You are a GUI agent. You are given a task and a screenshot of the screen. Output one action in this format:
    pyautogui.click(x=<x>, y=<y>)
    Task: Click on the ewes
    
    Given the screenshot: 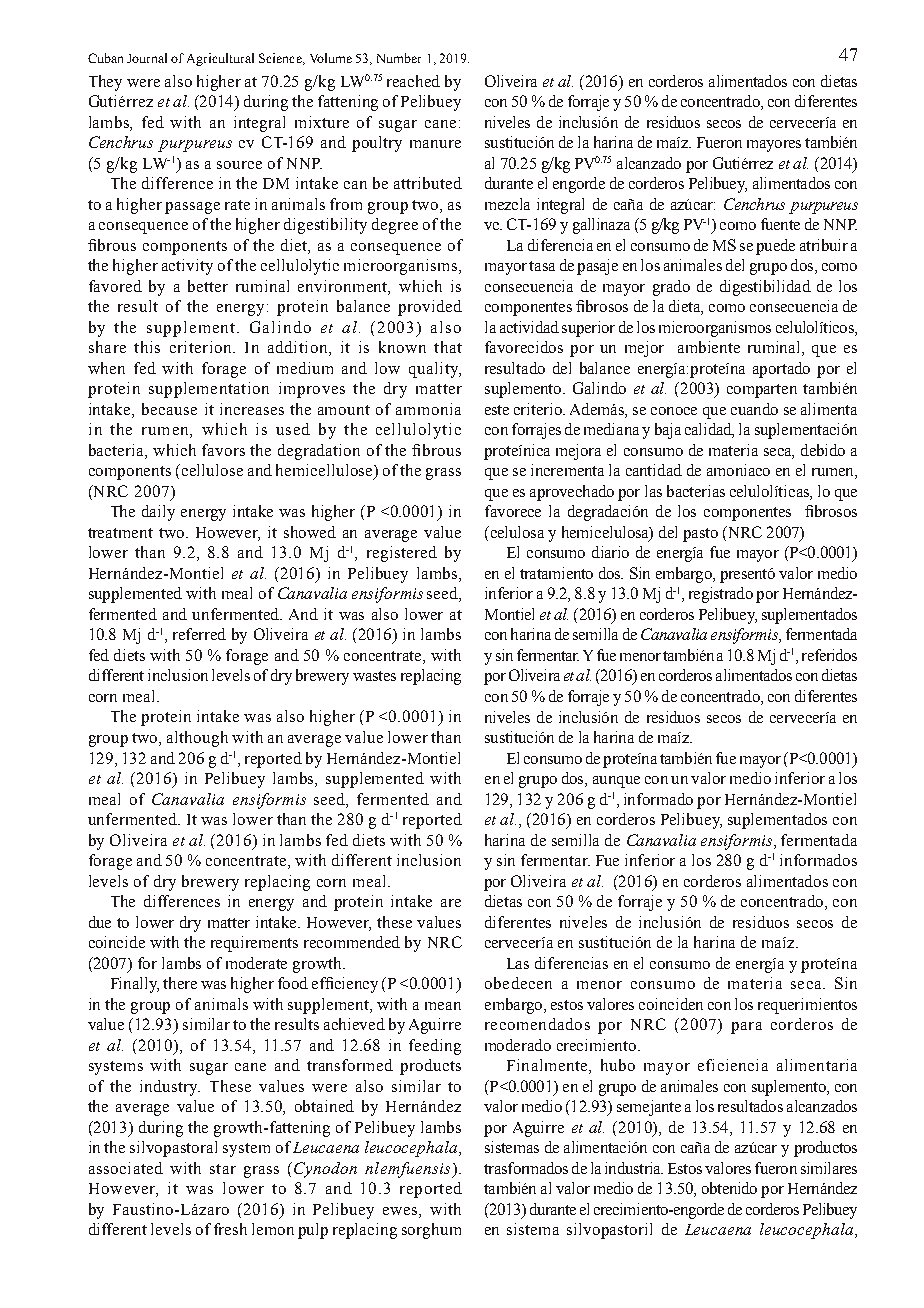 What is the action you would take?
    pyautogui.click(x=401, y=1211)
